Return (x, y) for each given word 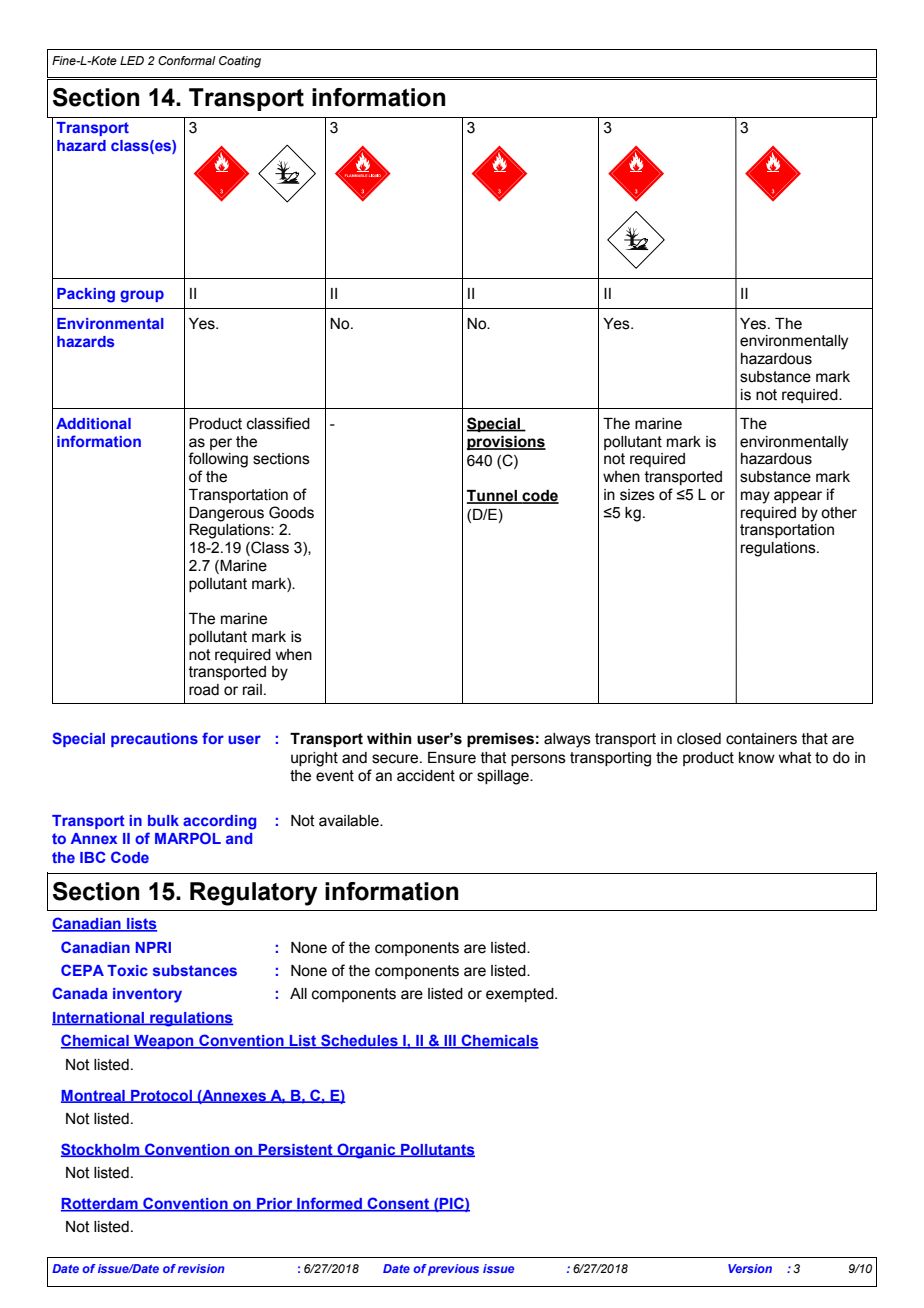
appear (798, 497)
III (450, 1042)
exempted (521, 995)
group (142, 296)
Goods (291, 512)
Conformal (187, 60)
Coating (240, 62)
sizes (637, 495)
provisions (506, 443)
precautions (154, 740)
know (757, 758)
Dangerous (226, 514)
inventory (147, 995)
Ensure (452, 758)
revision (201, 1268)
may (755, 497)
